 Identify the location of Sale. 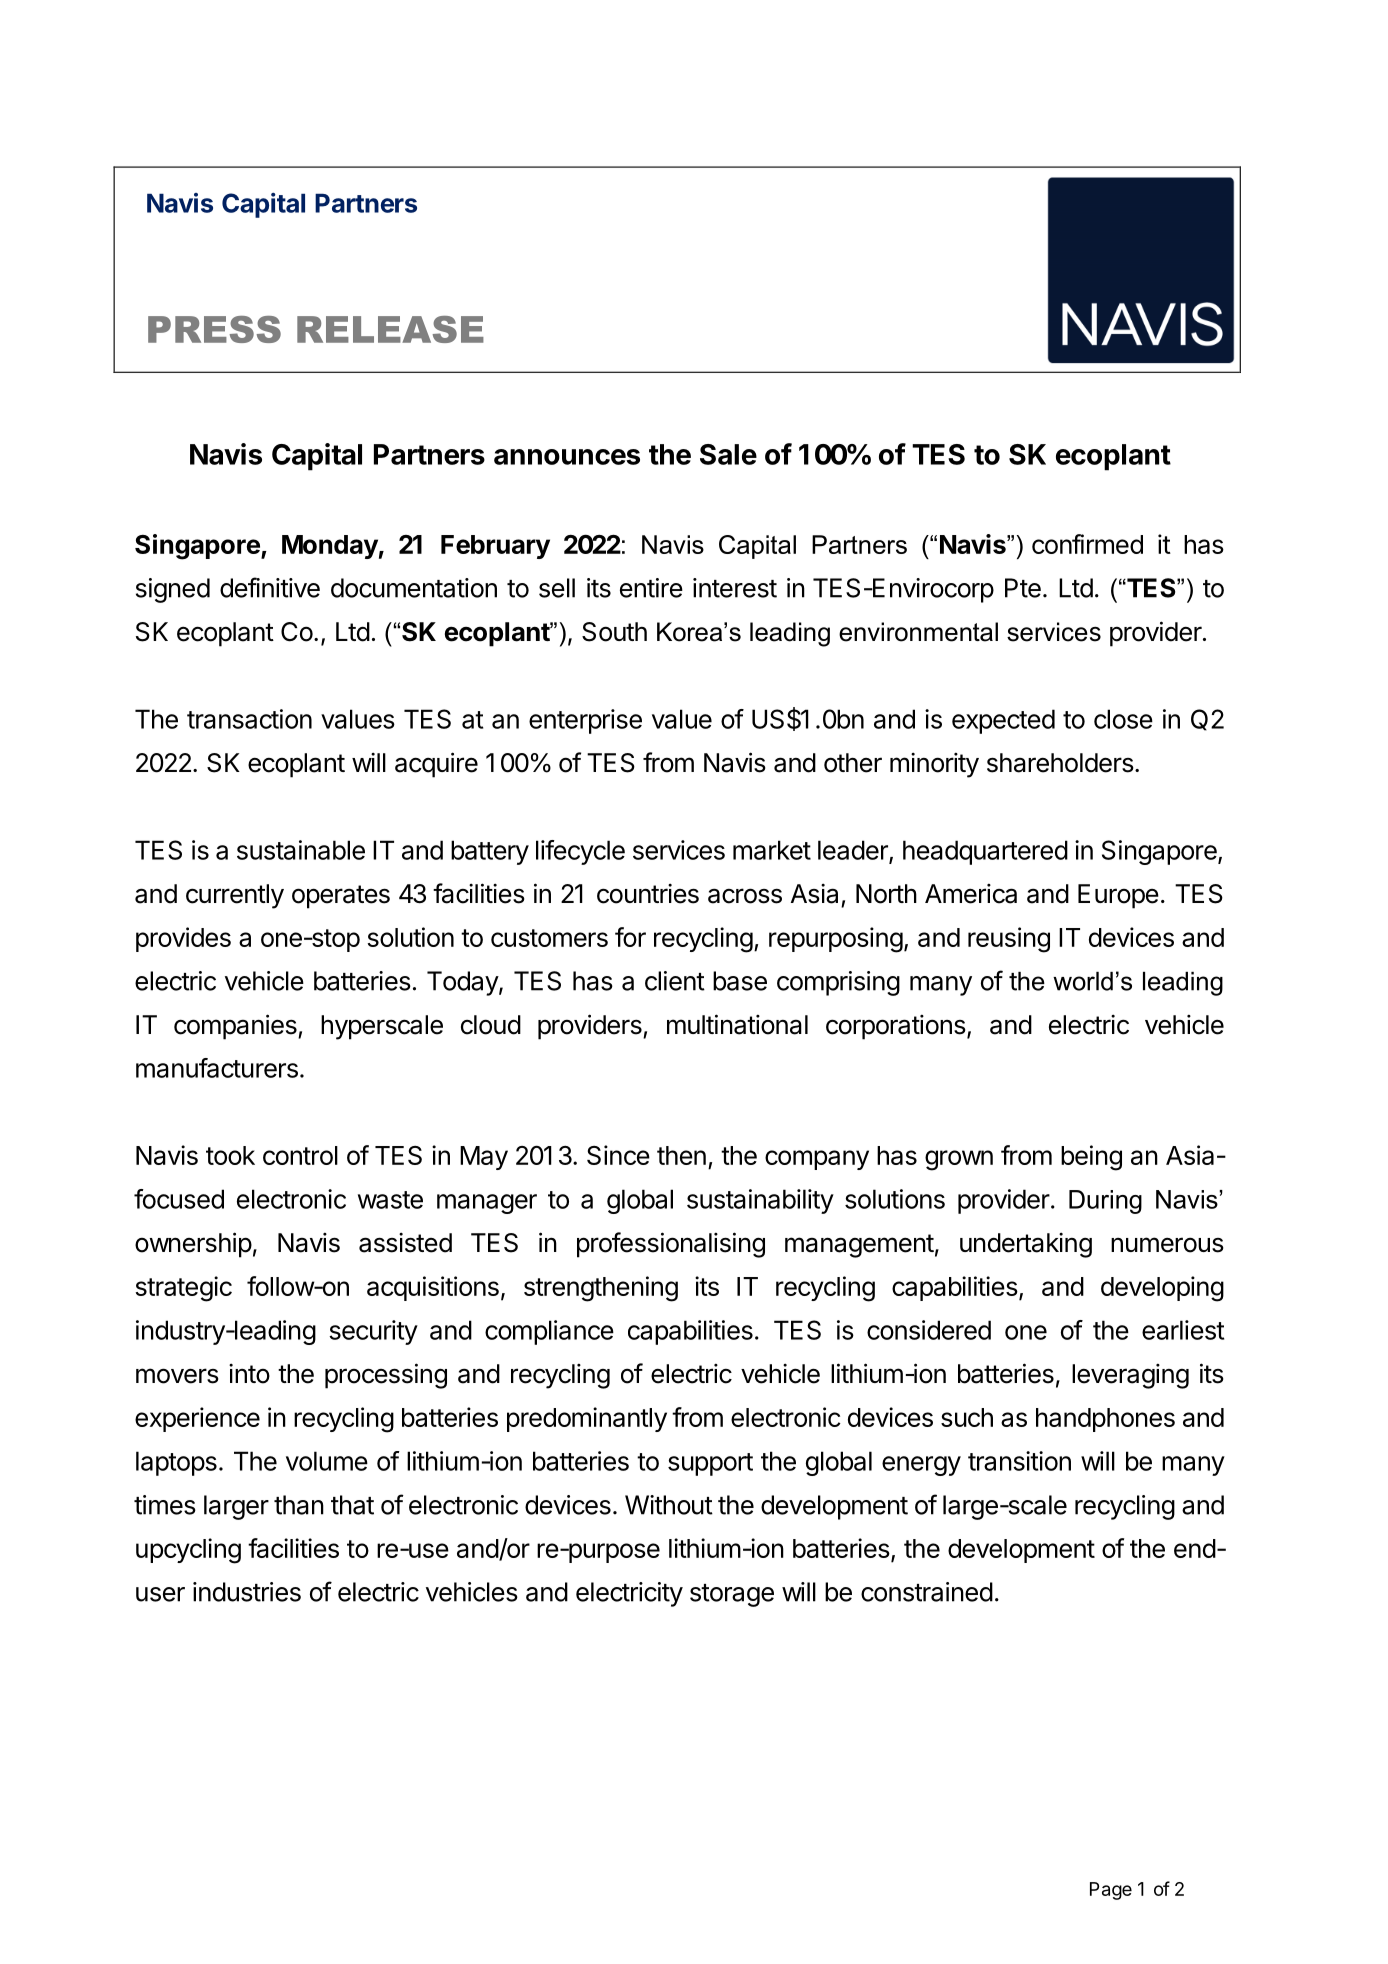
(728, 454).
